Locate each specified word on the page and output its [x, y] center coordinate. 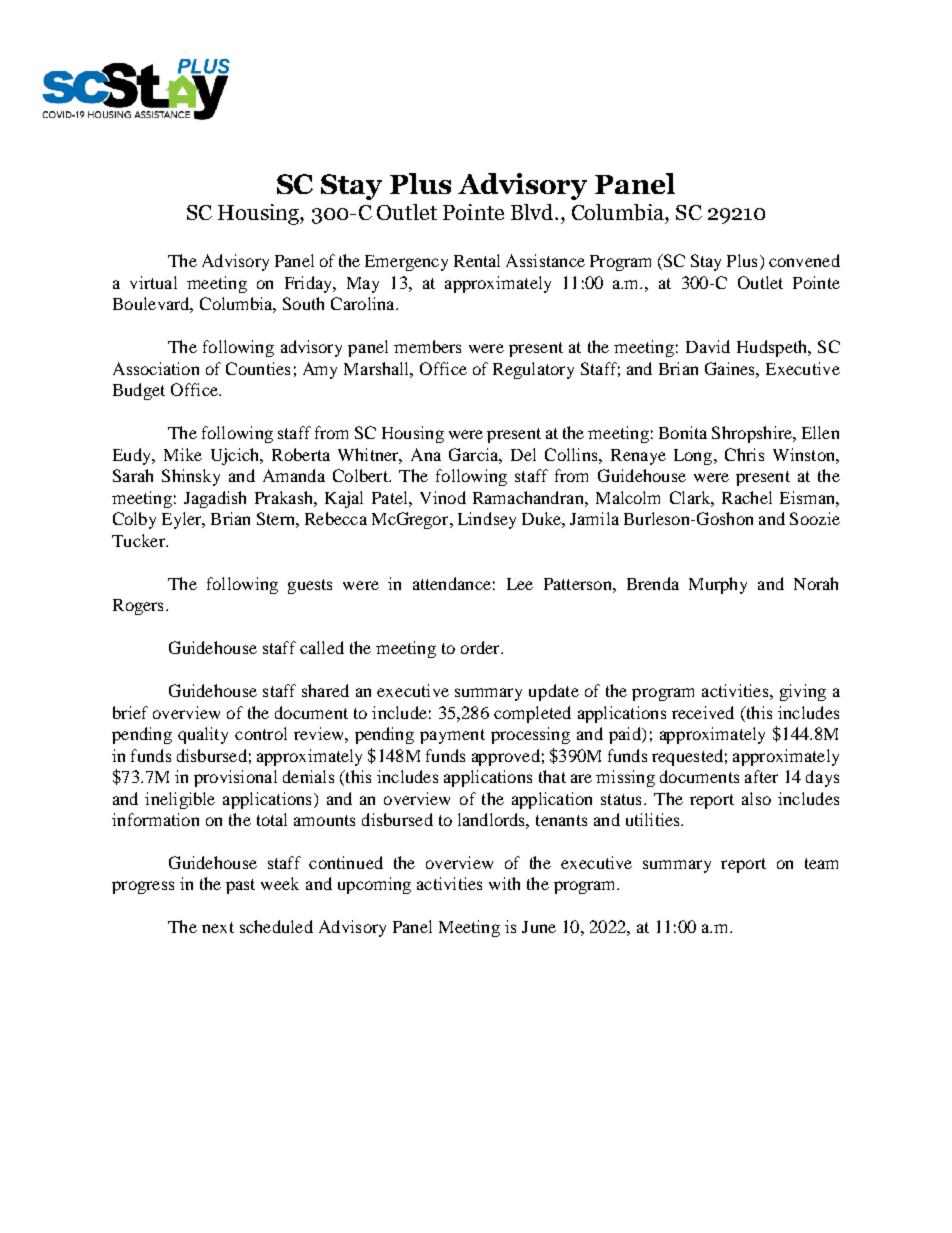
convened [804, 260]
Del [523, 454]
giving [803, 692]
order [481, 647]
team [821, 863]
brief [130, 712]
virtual [153, 282]
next [218, 927]
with [504, 883]
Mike [183, 454]
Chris [744, 454]
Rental [477, 260]
